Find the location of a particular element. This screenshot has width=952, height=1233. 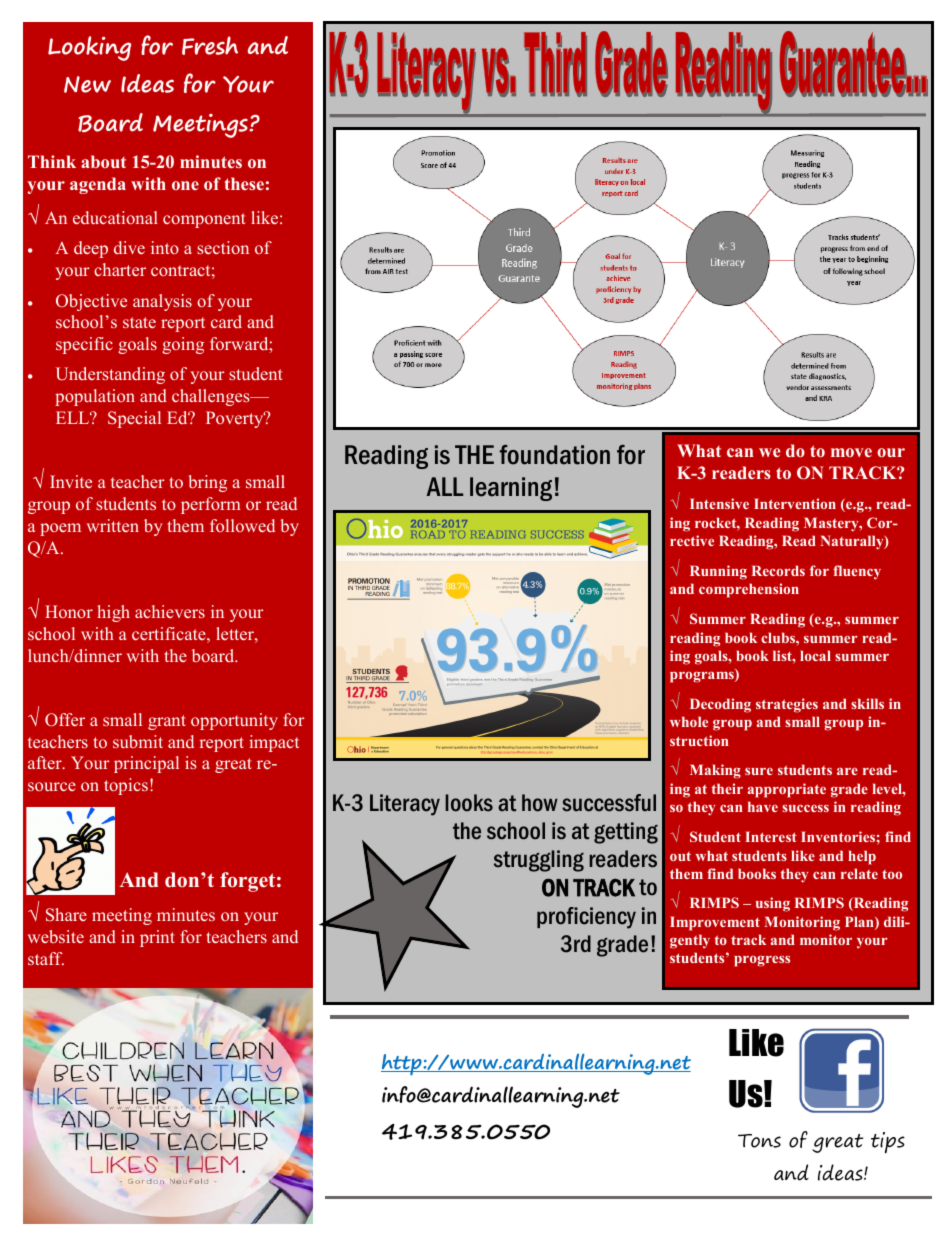

Fresh is located at coordinates (210, 45).
